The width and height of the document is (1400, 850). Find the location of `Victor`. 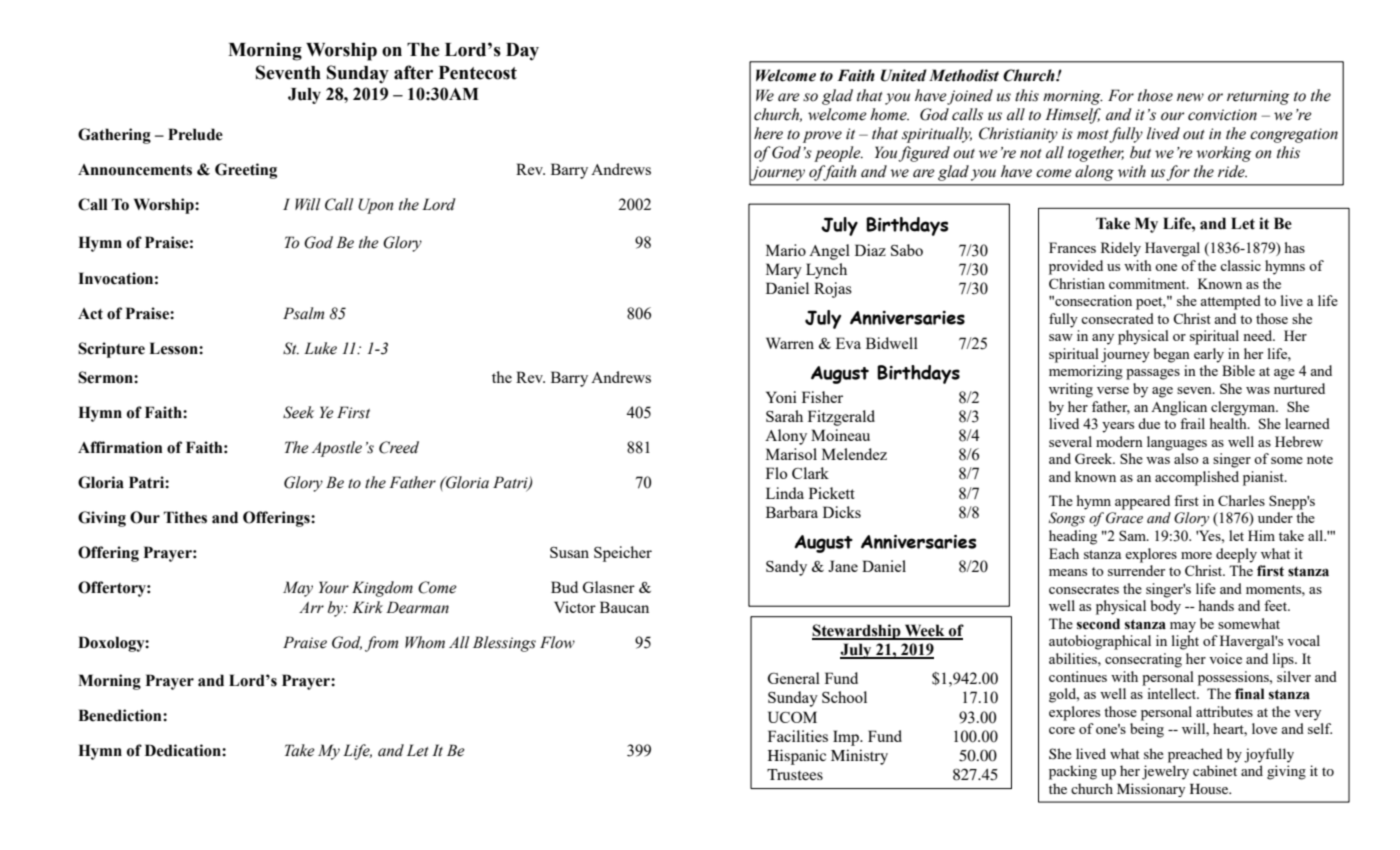

Victor is located at coordinates (575, 607).
